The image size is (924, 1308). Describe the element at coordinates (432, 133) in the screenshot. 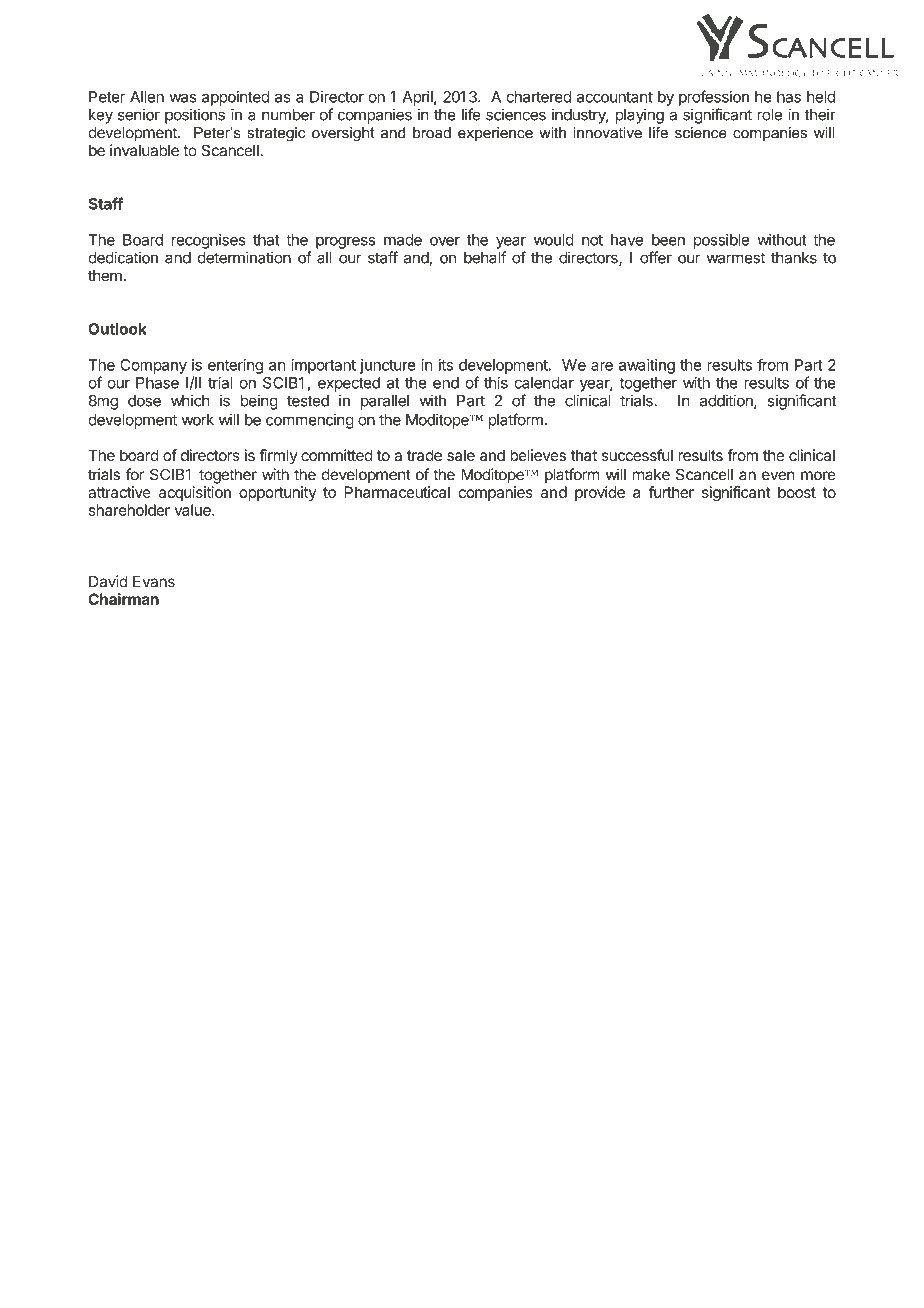

I see `broad` at that location.
